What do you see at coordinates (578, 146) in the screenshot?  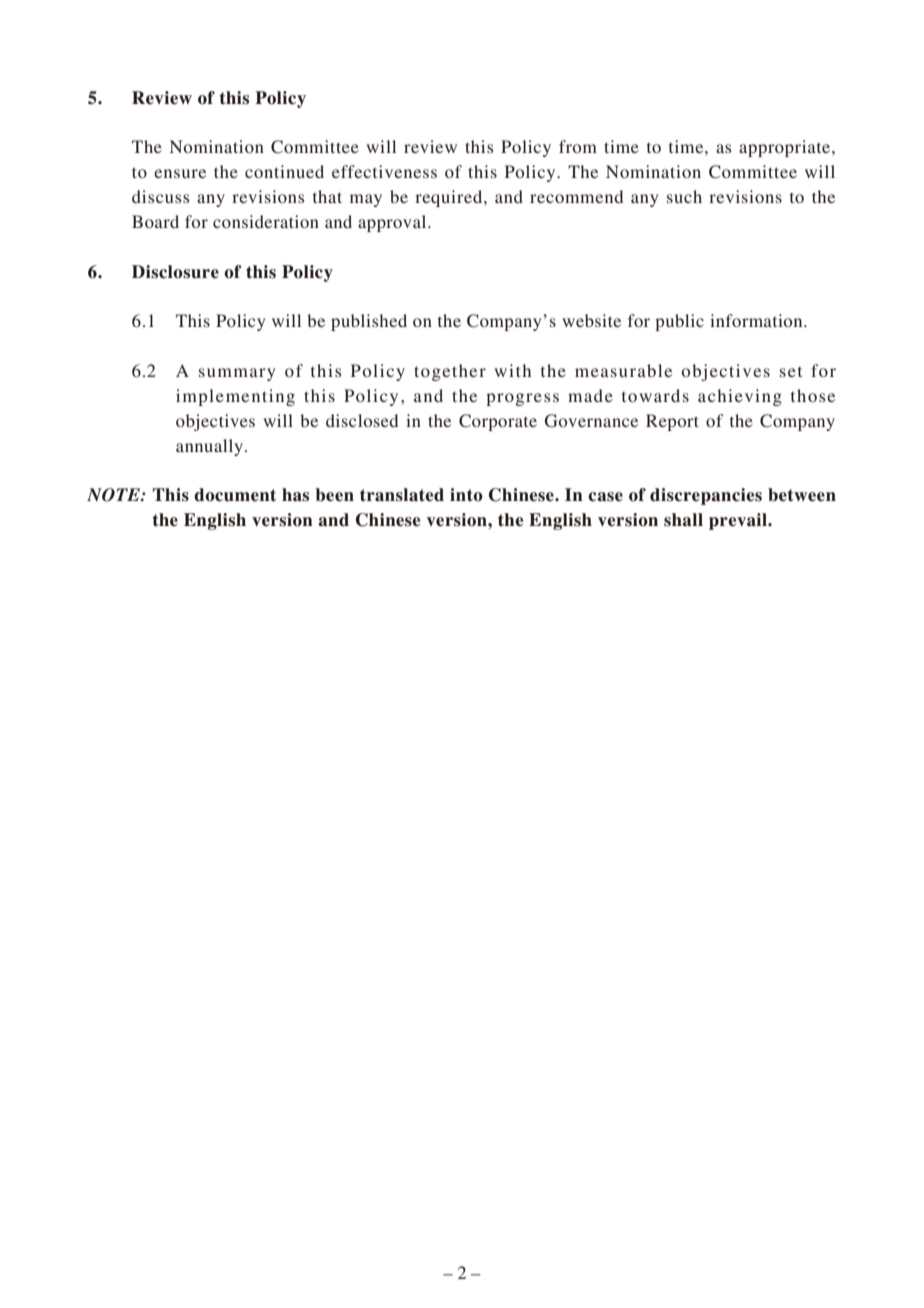 I see `from` at bounding box center [578, 146].
